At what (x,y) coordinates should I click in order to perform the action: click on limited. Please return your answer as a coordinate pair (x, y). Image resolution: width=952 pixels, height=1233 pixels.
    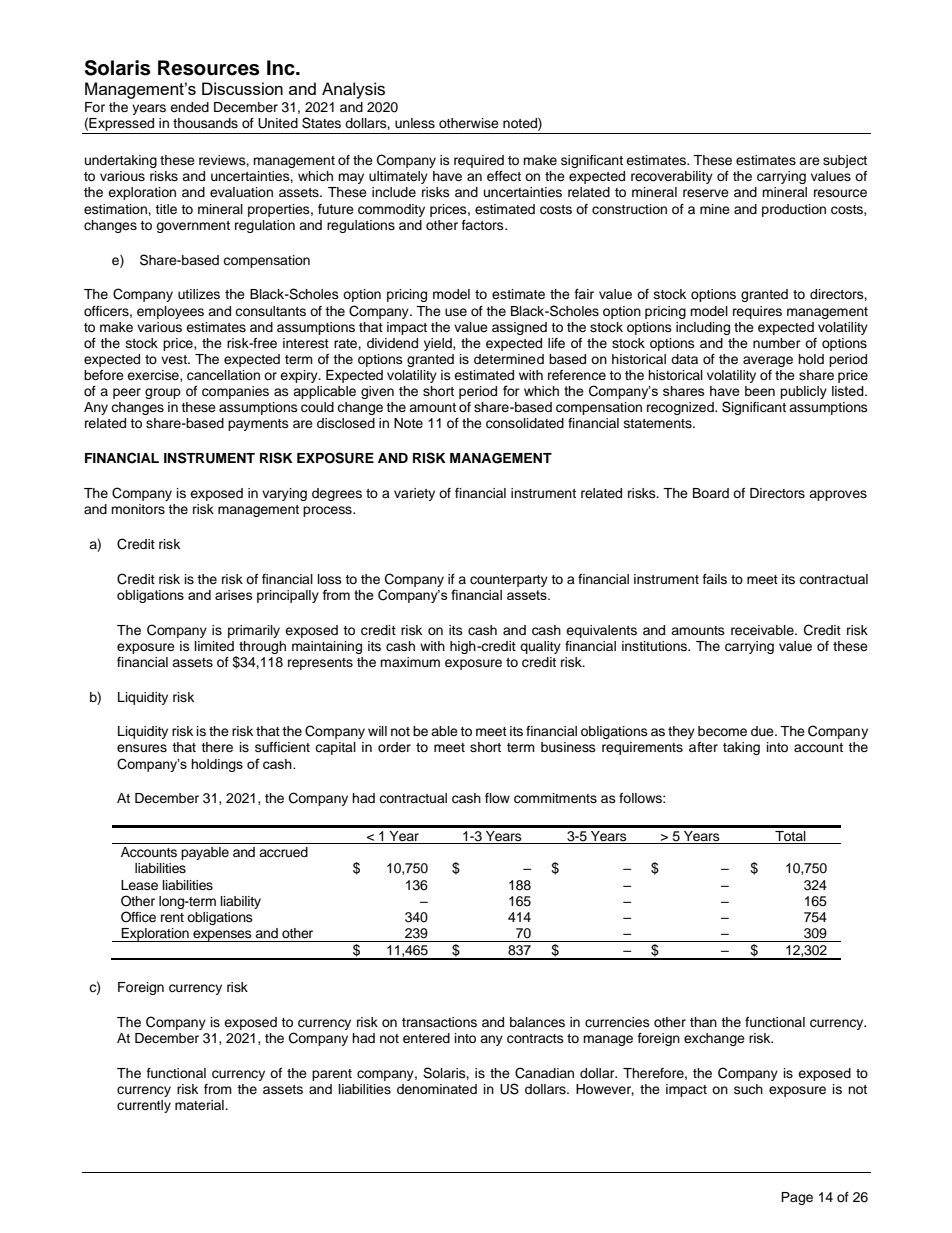
    Looking at the image, I should click on (214, 646).
